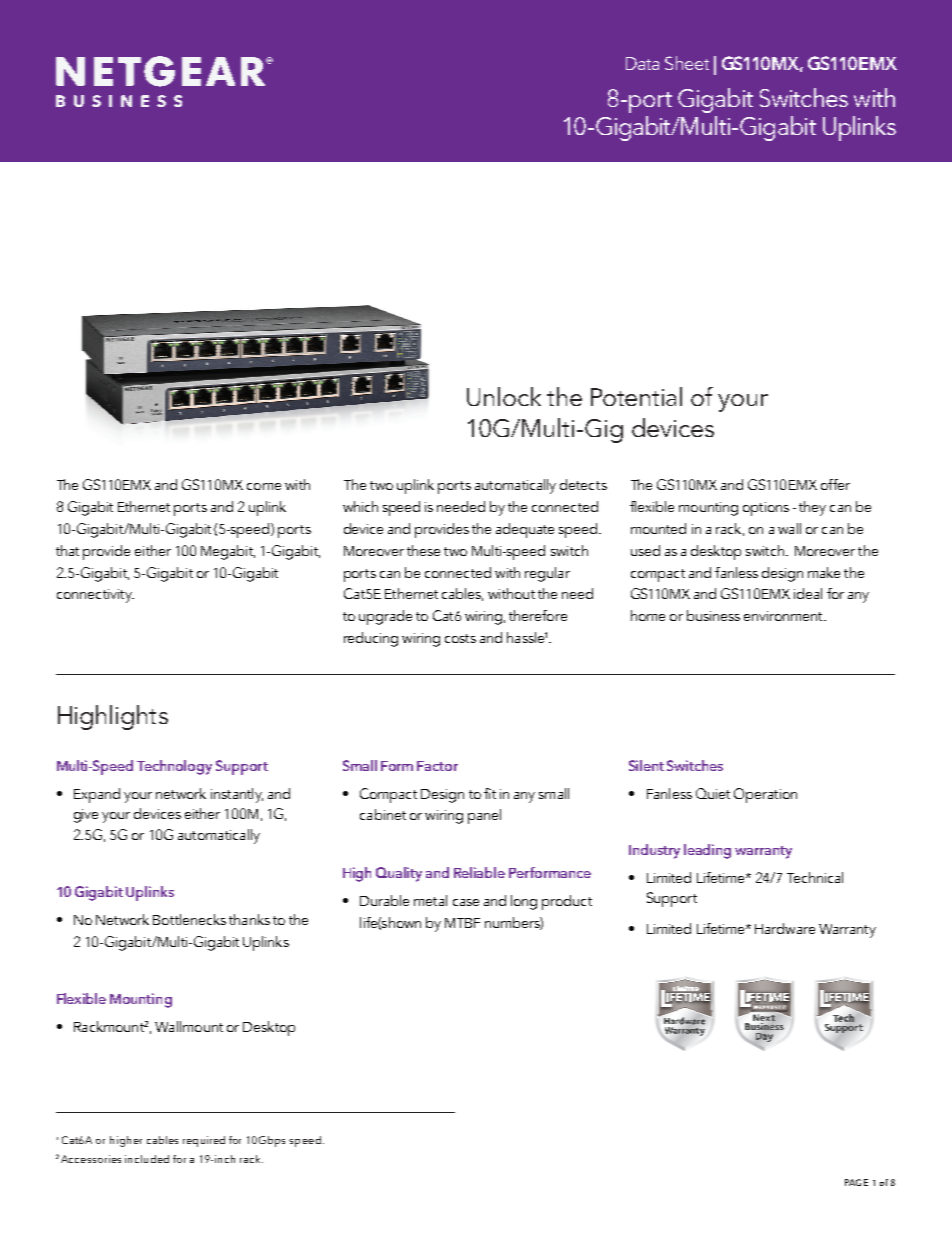 The height and width of the screenshot is (1233, 952). What do you see at coordinates (466, 902) in the screenshot?
I see `case` at bounding box center [466, 902].
